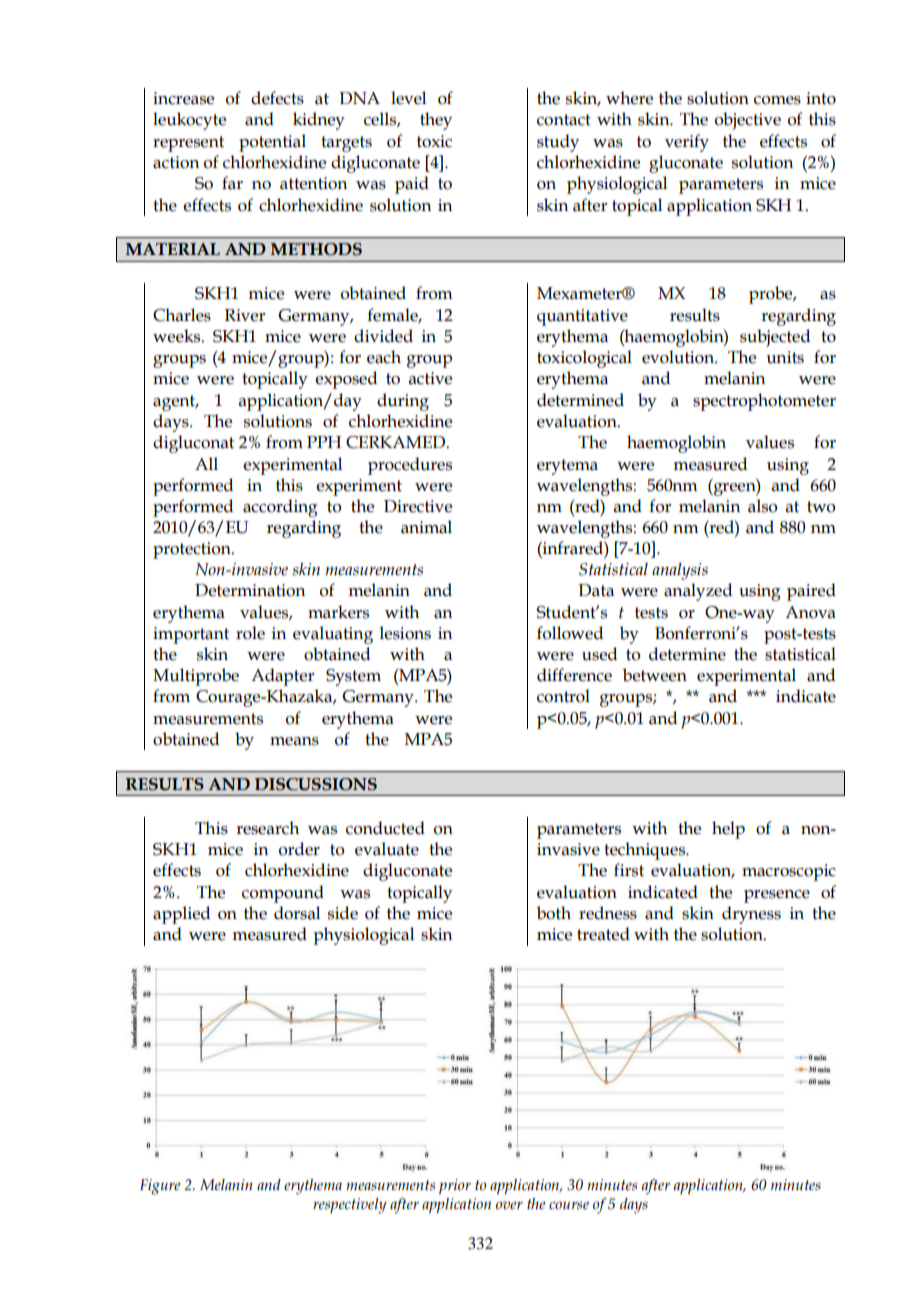 Image resolution: width=924 pixels, height=1308 pixels. I want to click on both, so click(554, 913).
